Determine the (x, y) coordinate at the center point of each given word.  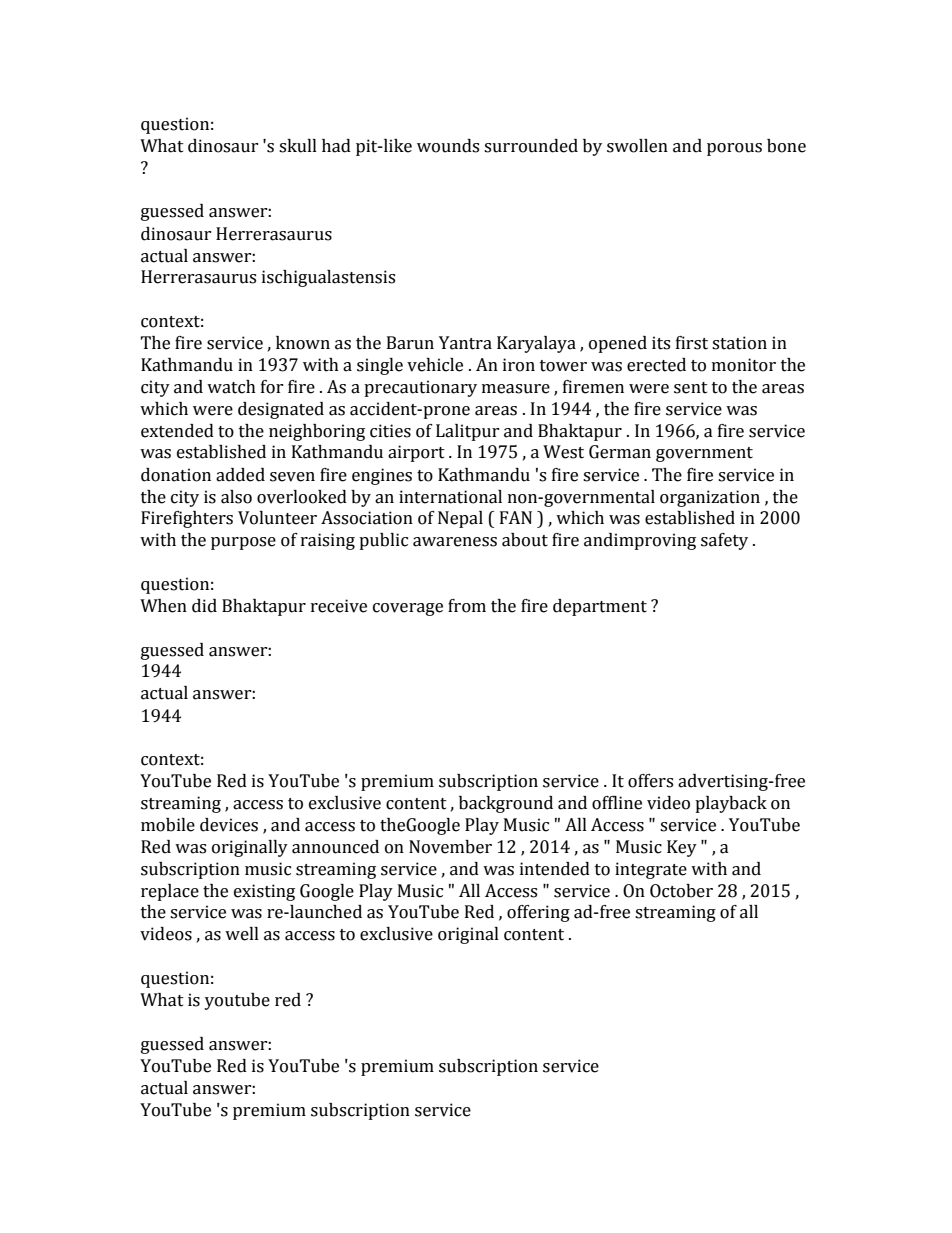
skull (298, 146)
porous (734, 149)
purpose (243, 543)
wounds (448, 146)
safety (724, 541)
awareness (455, 542)
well (242, 934)
